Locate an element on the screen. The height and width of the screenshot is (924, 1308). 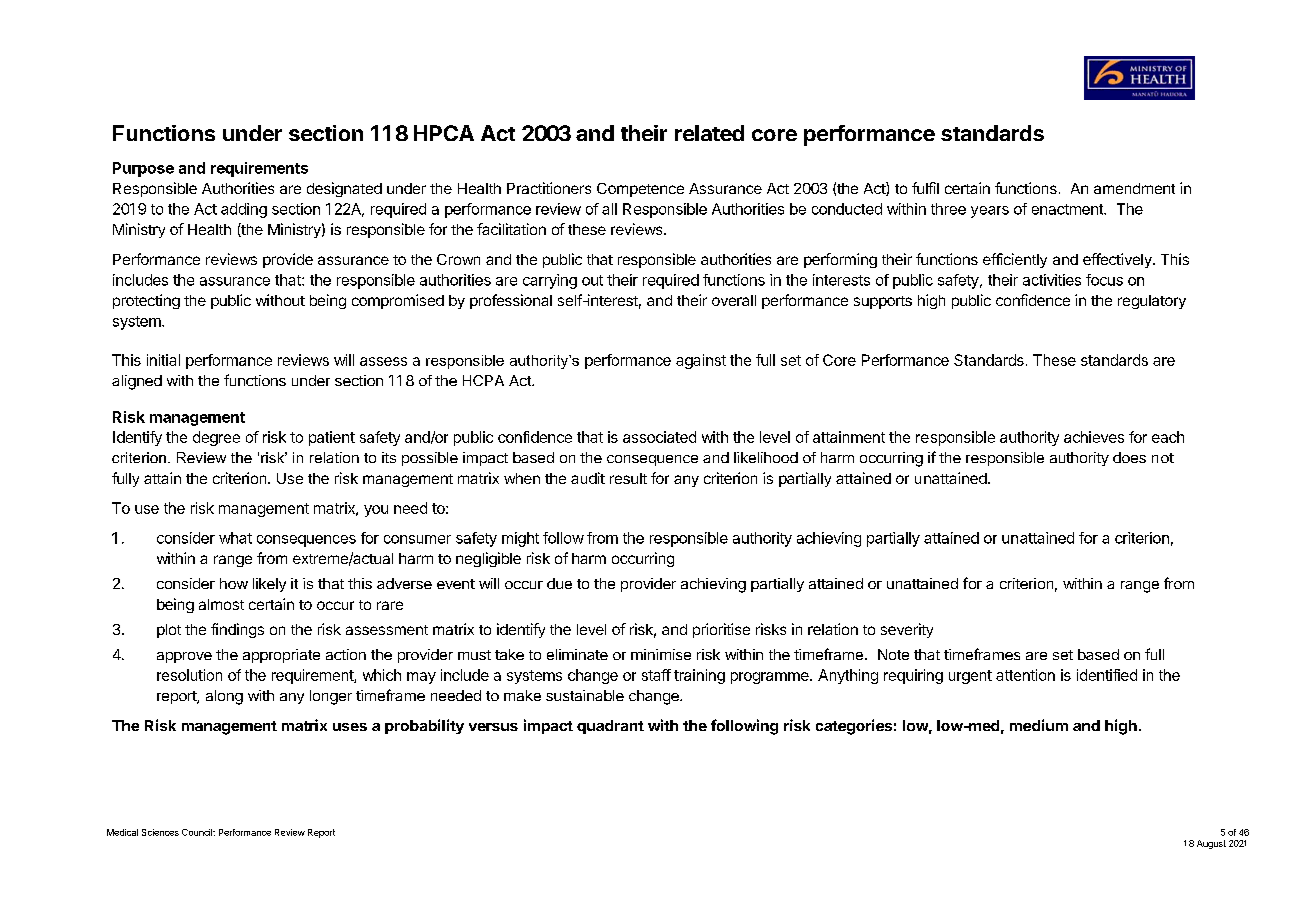
result is located at coordinates (628, 478).
